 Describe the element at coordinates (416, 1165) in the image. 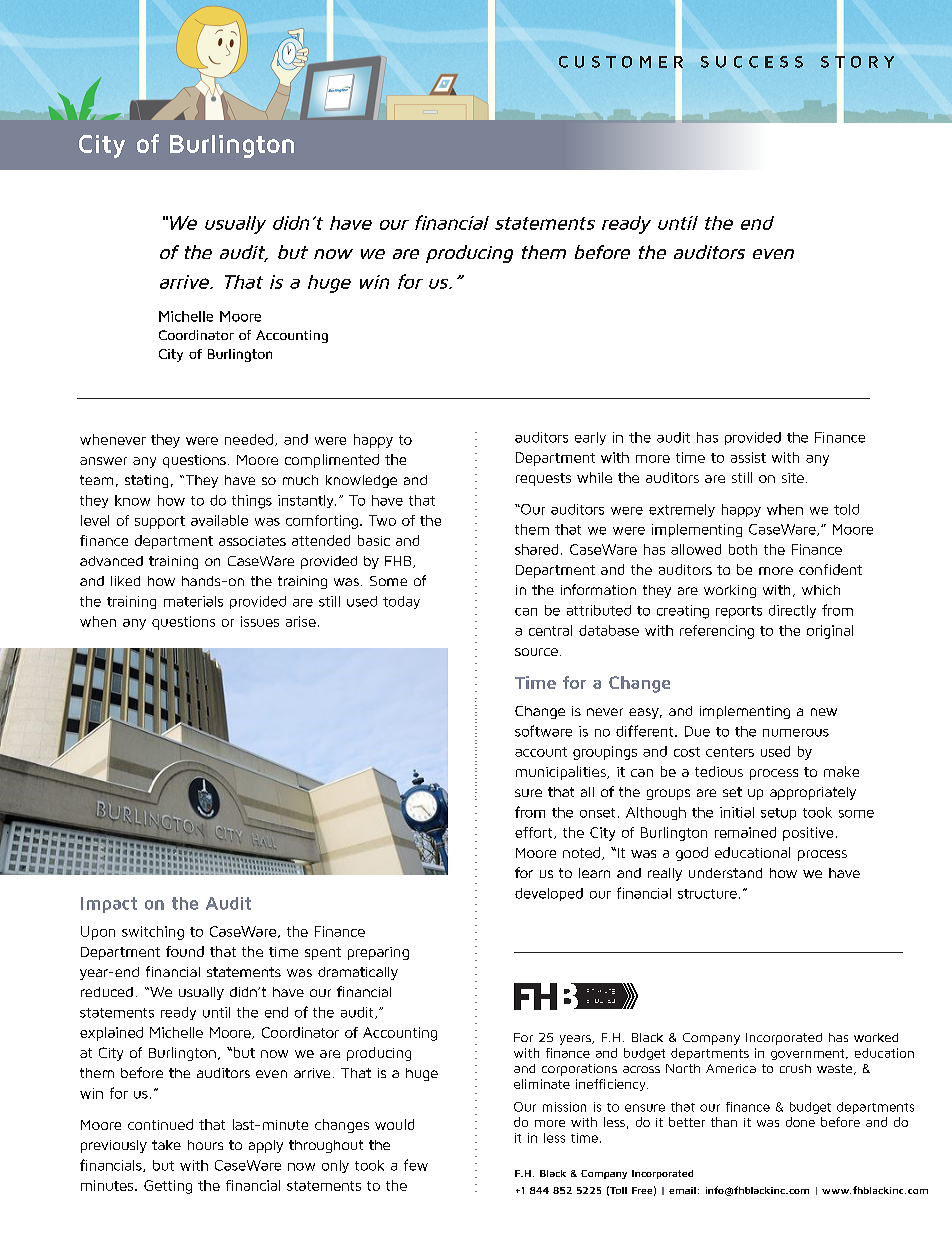

I see `few` at that location.
